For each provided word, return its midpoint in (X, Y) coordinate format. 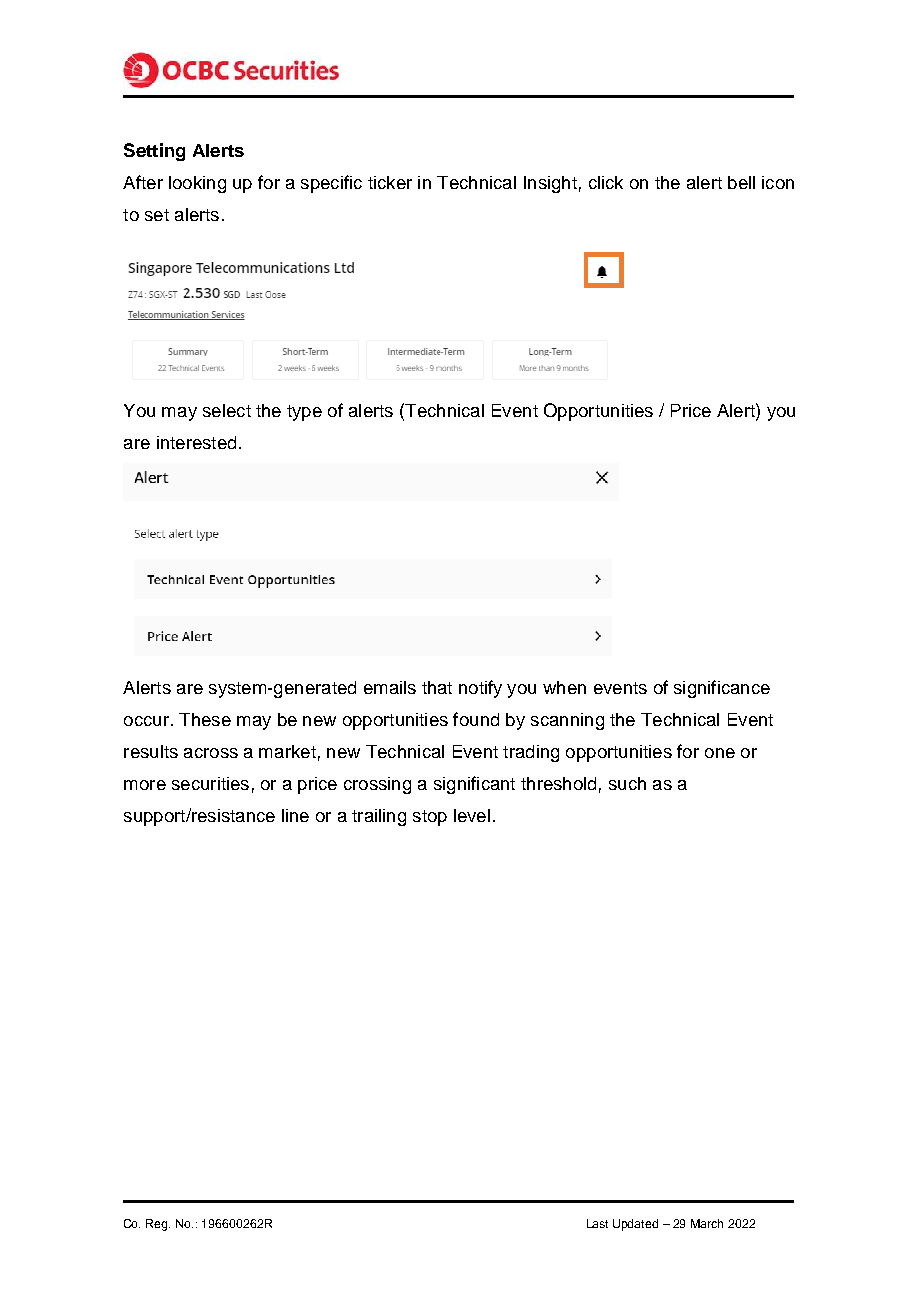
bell (741, 182)
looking (197, 184)
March (707, 1223)
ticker (390, 182)
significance (722, 689)
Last (597, 1223)
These (205, 719)
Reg (158, 1225)
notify (480, 689)
